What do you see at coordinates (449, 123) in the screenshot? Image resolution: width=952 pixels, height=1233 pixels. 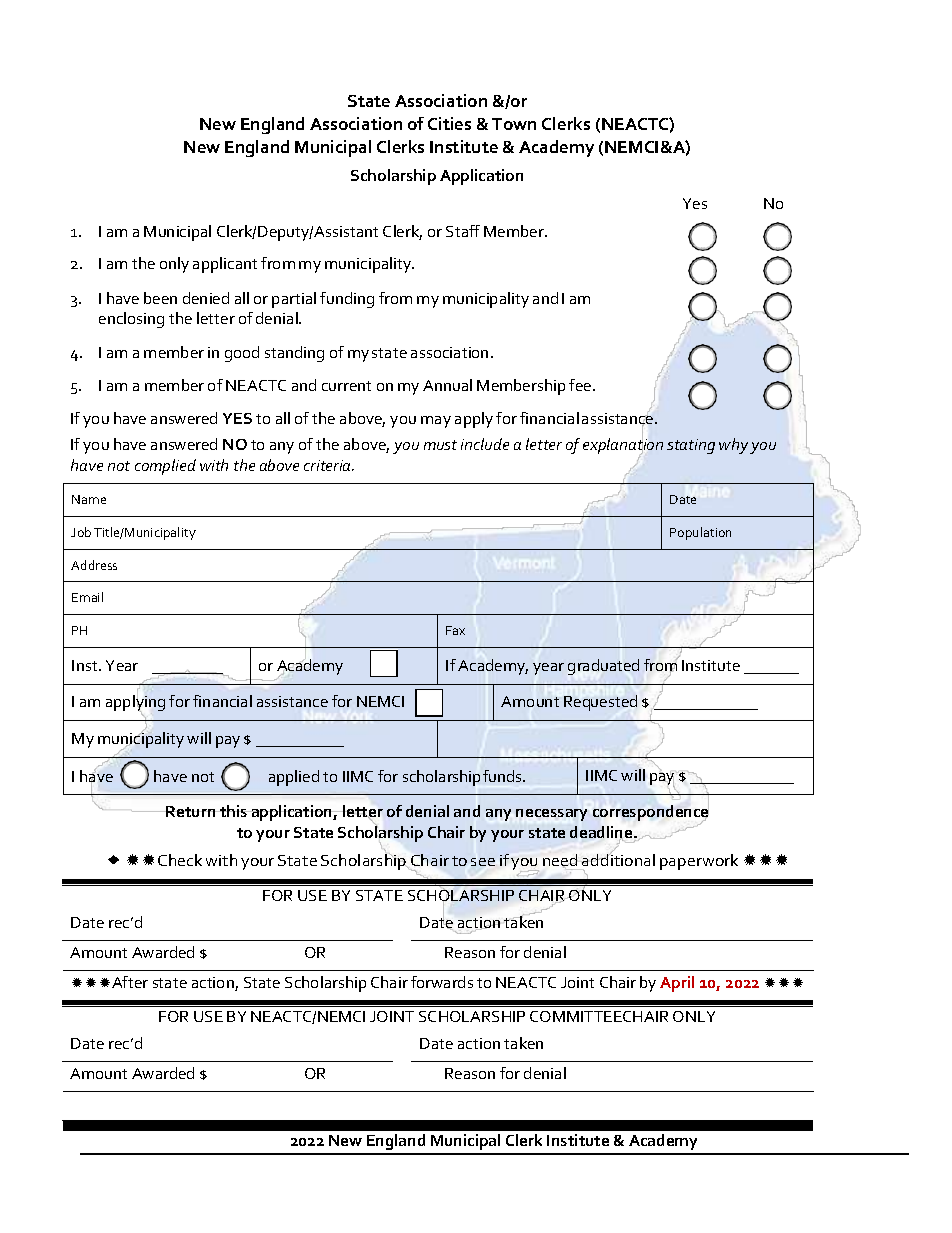 I see `Cities` at bounding box center [449, 123].
